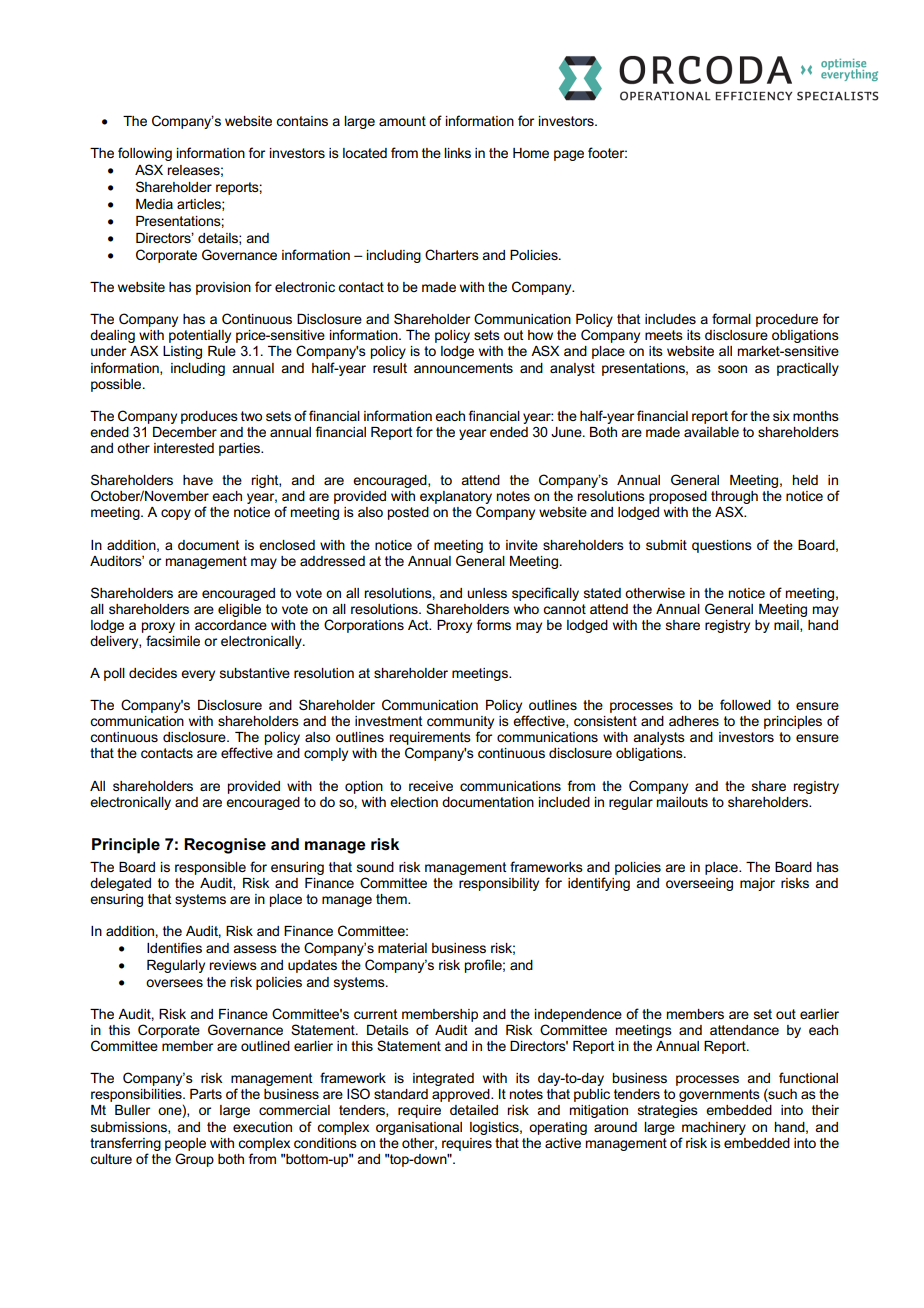 The width and height of the page is (924, 1308). What do you see at coordinates (569, 155) in the page?
I see `page` at bounding box center [569, 155].
